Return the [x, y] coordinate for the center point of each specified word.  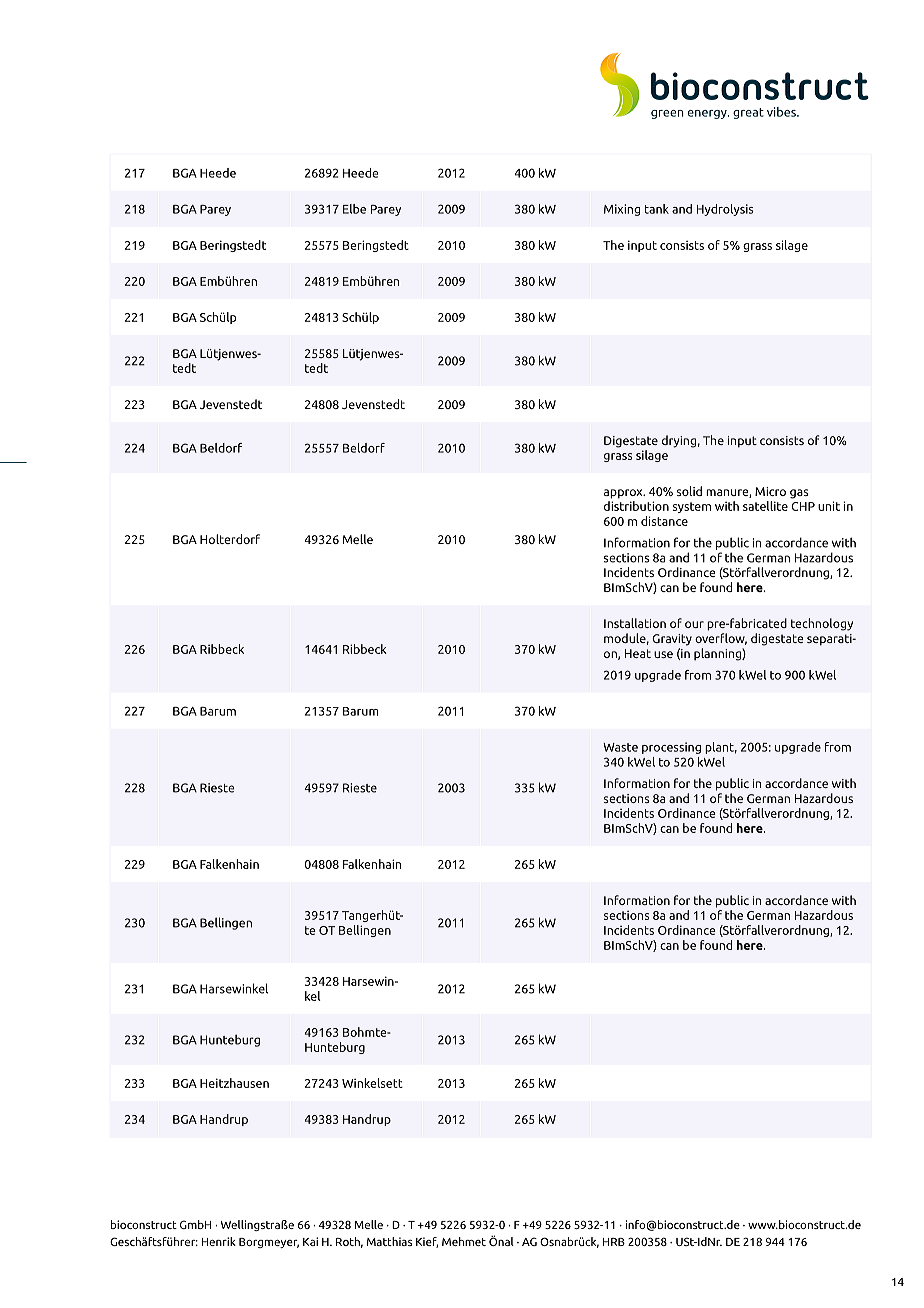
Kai [310, 1241]
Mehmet [464, 1241]
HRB [614, 1242]
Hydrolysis [725, 210]
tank [657, 209]
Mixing [622, 210]
